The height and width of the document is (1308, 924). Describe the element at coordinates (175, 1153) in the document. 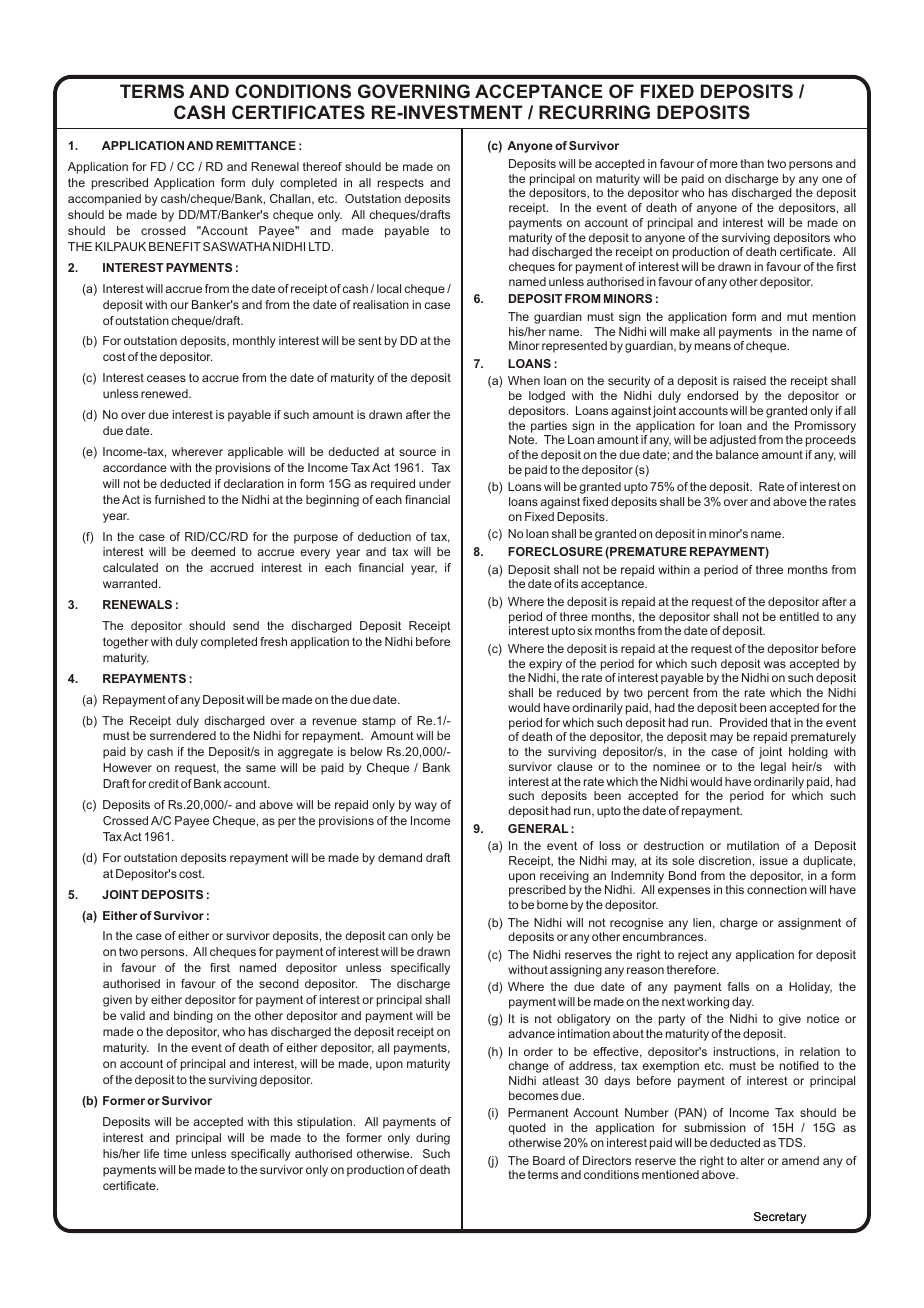

I see `time` at that location.
